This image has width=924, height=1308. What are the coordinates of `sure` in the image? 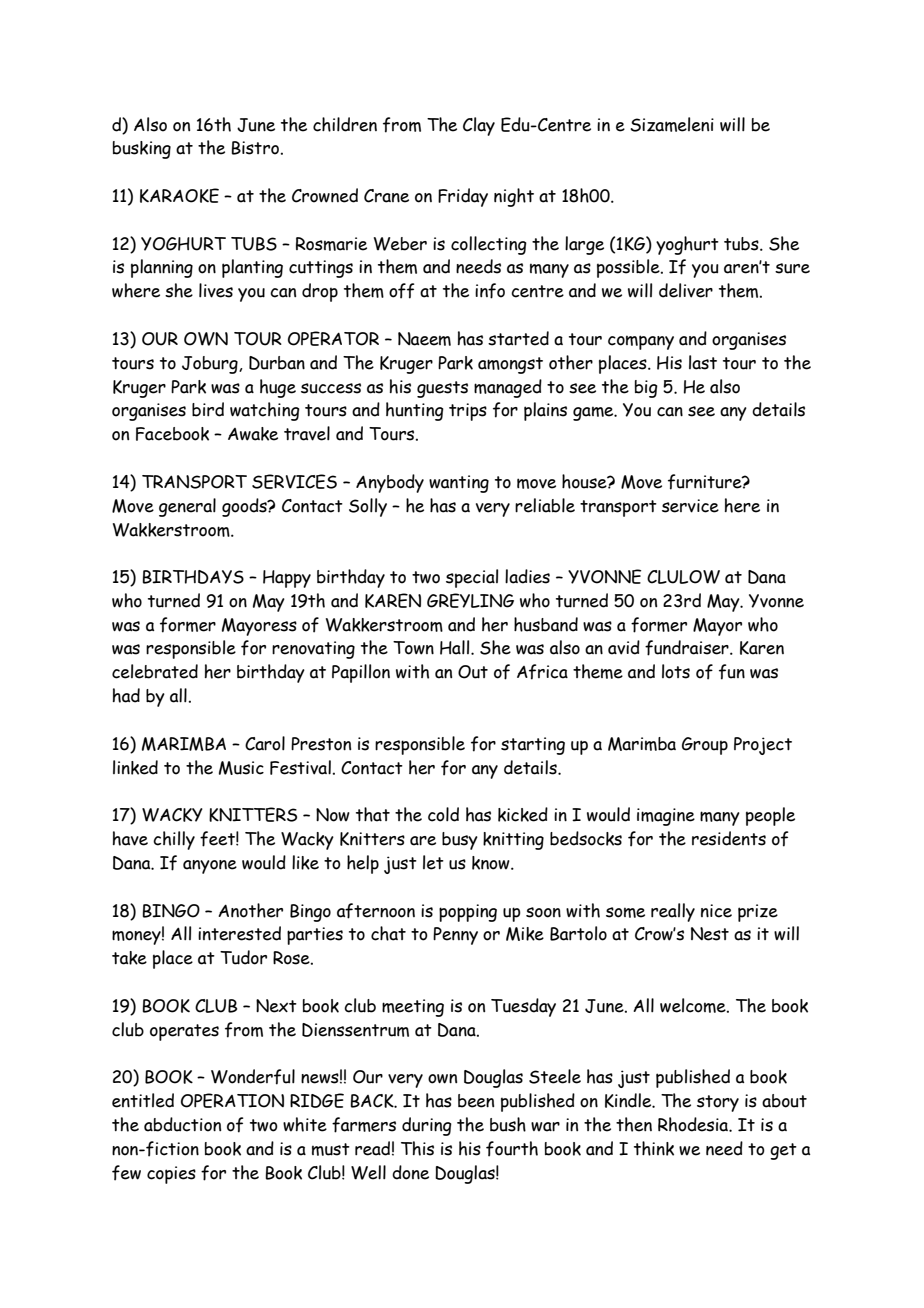 It's located at (792, 268).
